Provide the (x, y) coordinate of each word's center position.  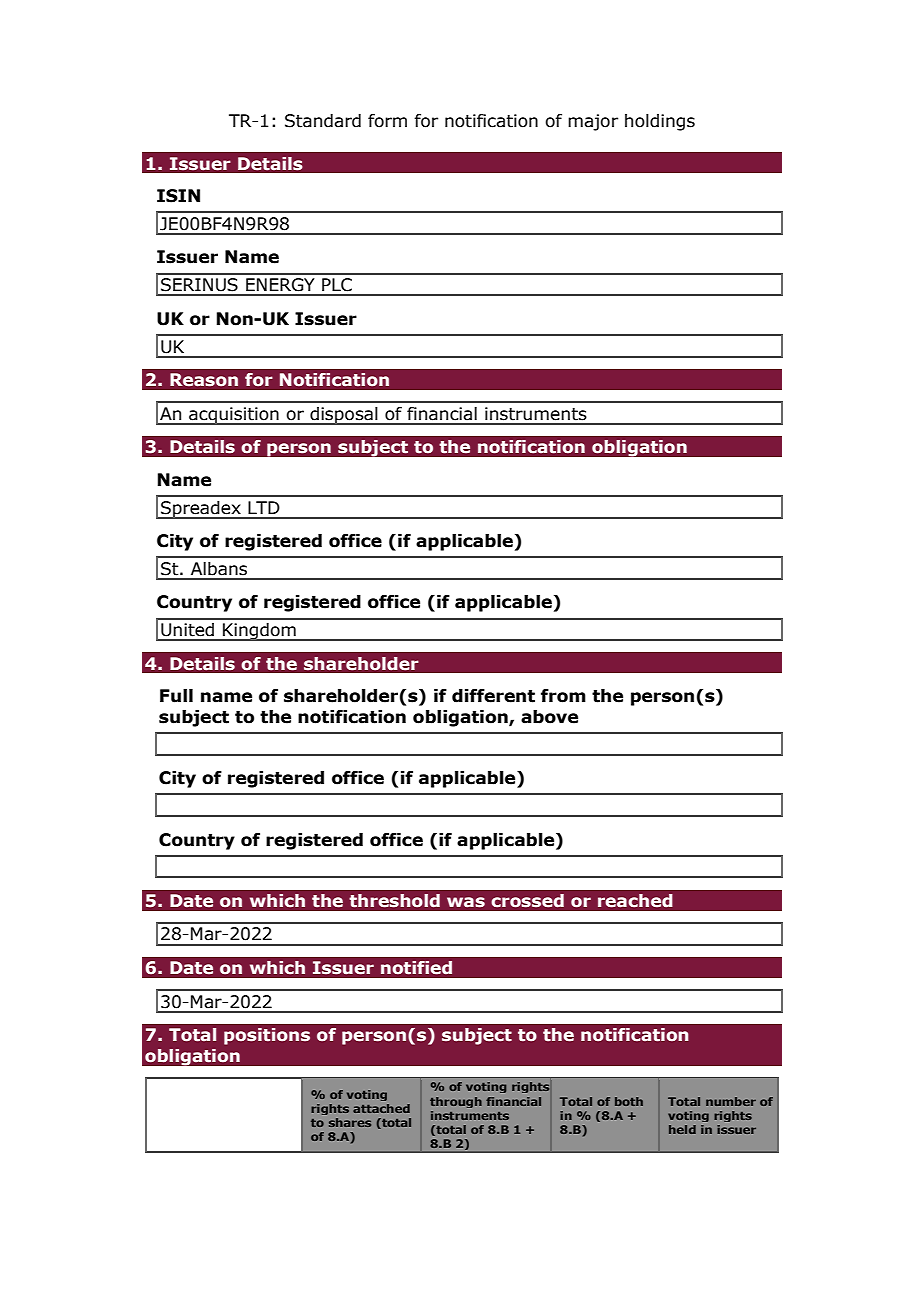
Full (176, 696)
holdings (660, 122)
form (387, 121)
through (456, 1102)
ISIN (178, 196)
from (563, 696)
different (493, 696)
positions (267, 1036)
